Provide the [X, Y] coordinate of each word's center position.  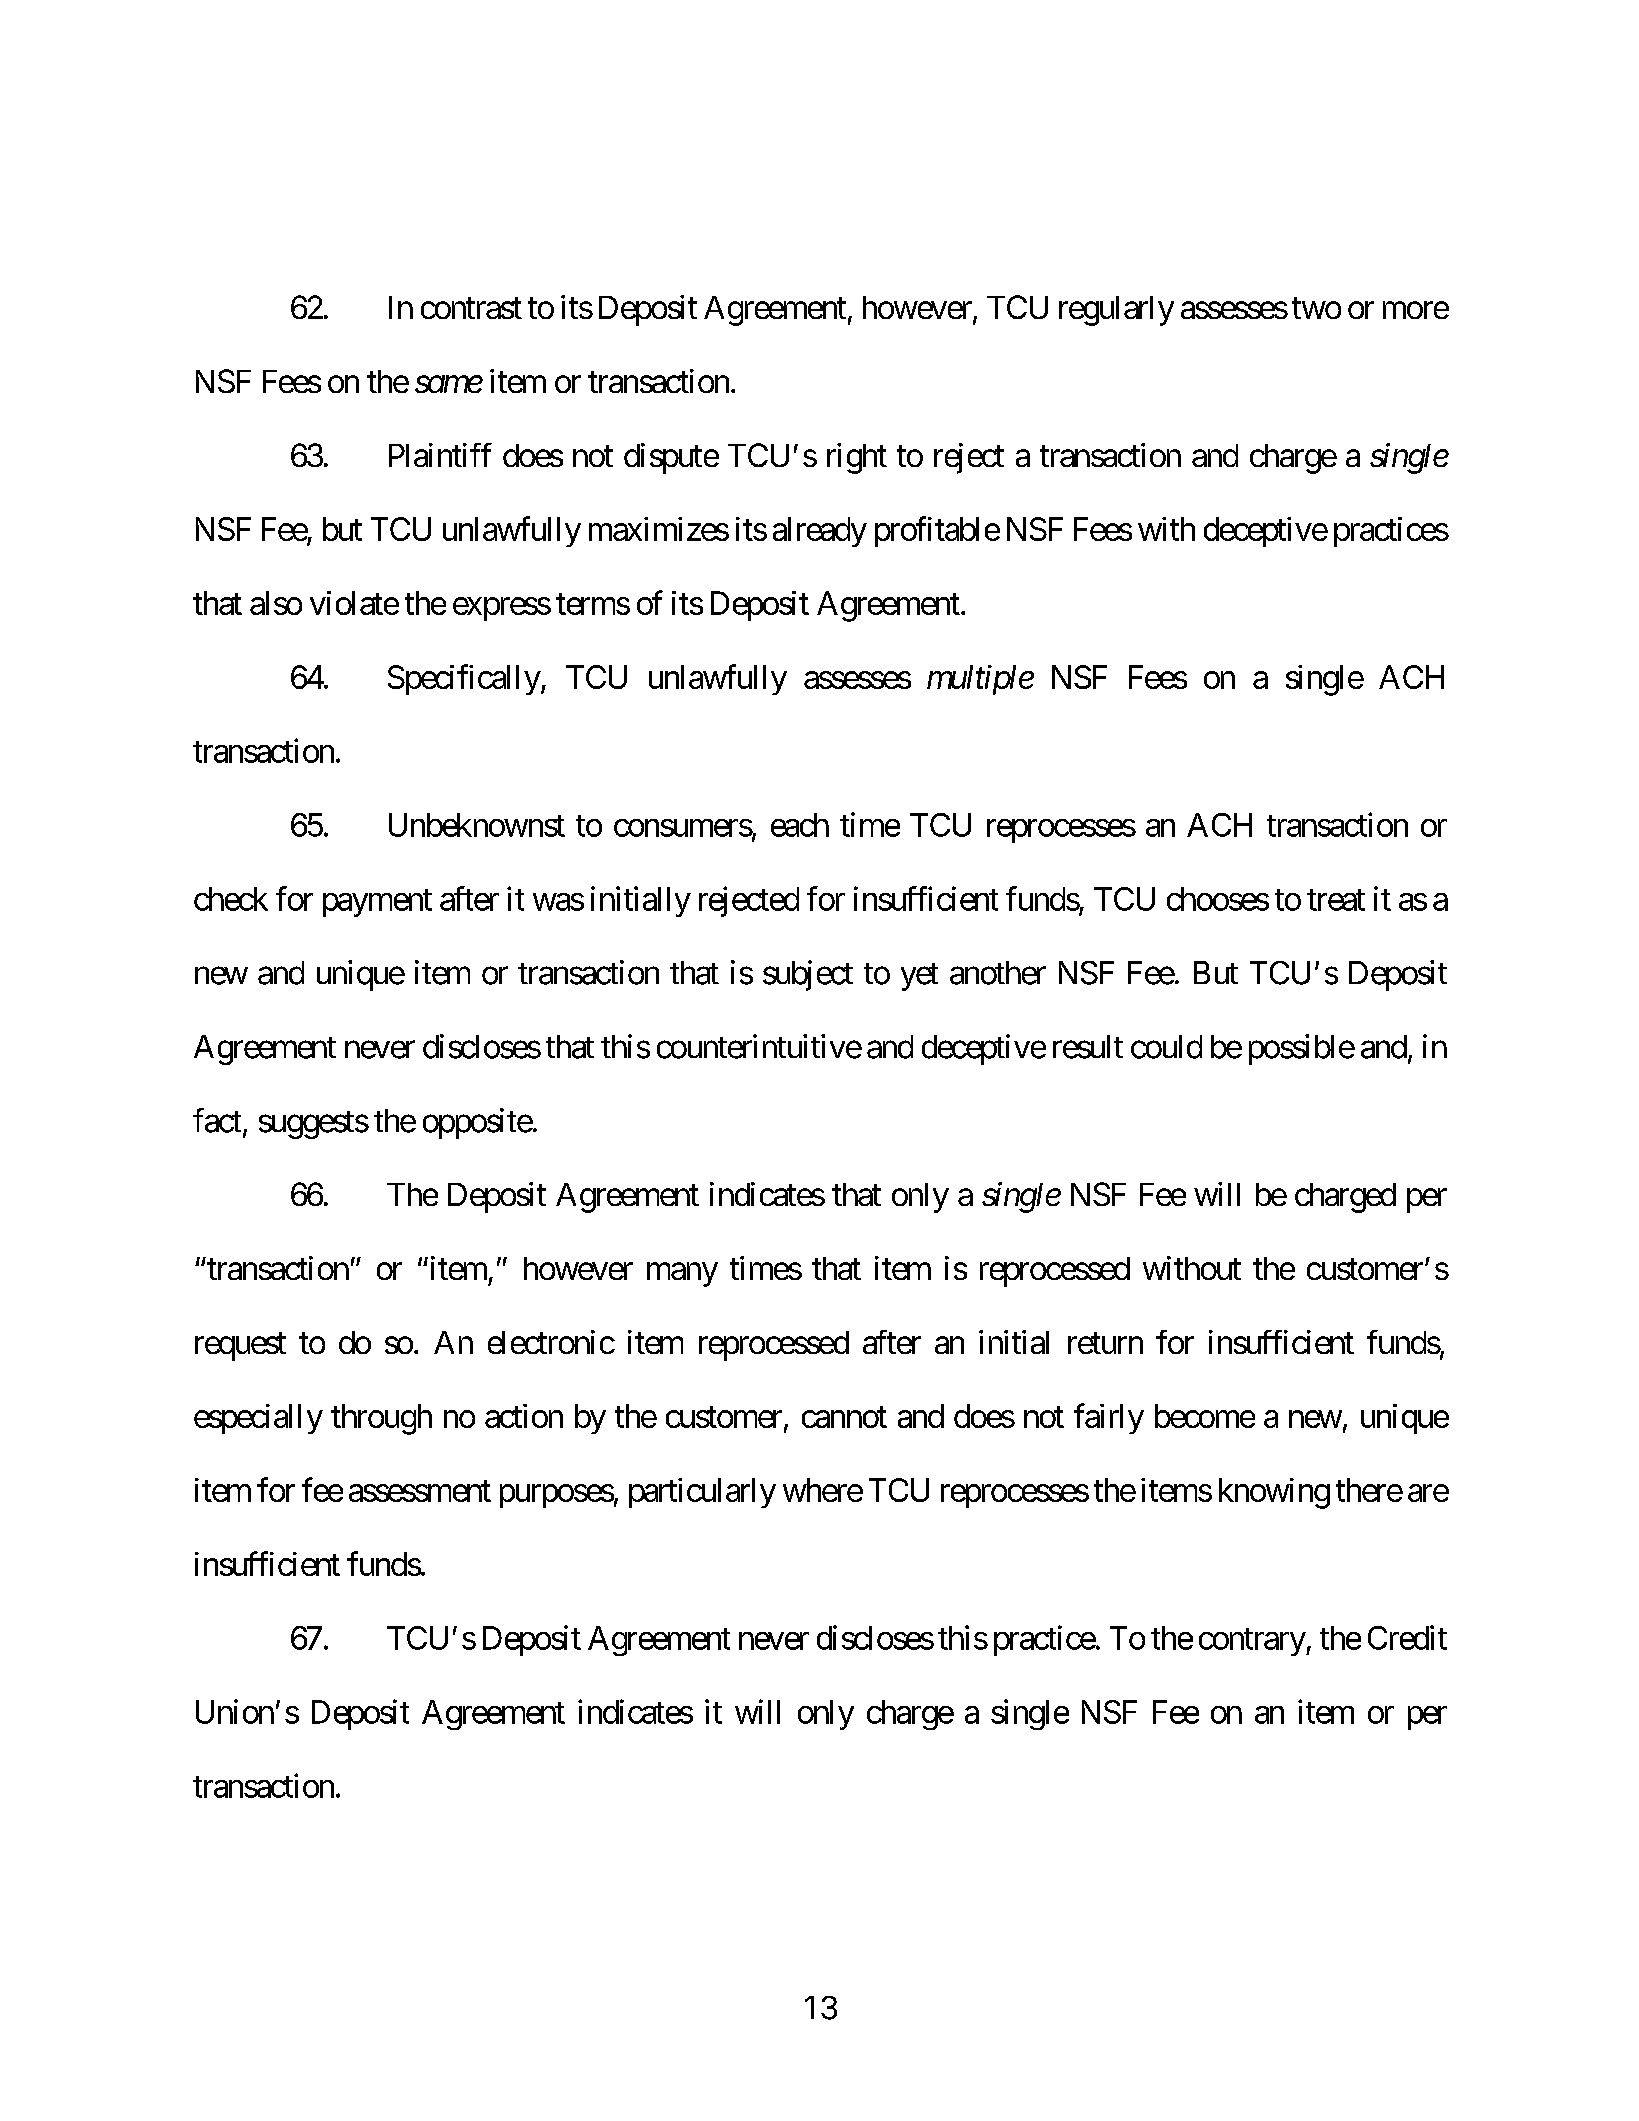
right [857, 458]
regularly [1116, 311]
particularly [702, 1493]
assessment [420, 1491]
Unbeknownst [477, 825]
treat [1336, 900]
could [1166, 1047]
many [682, 1275]
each [800, 825]
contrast [471, 308]
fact [217, 1120]
